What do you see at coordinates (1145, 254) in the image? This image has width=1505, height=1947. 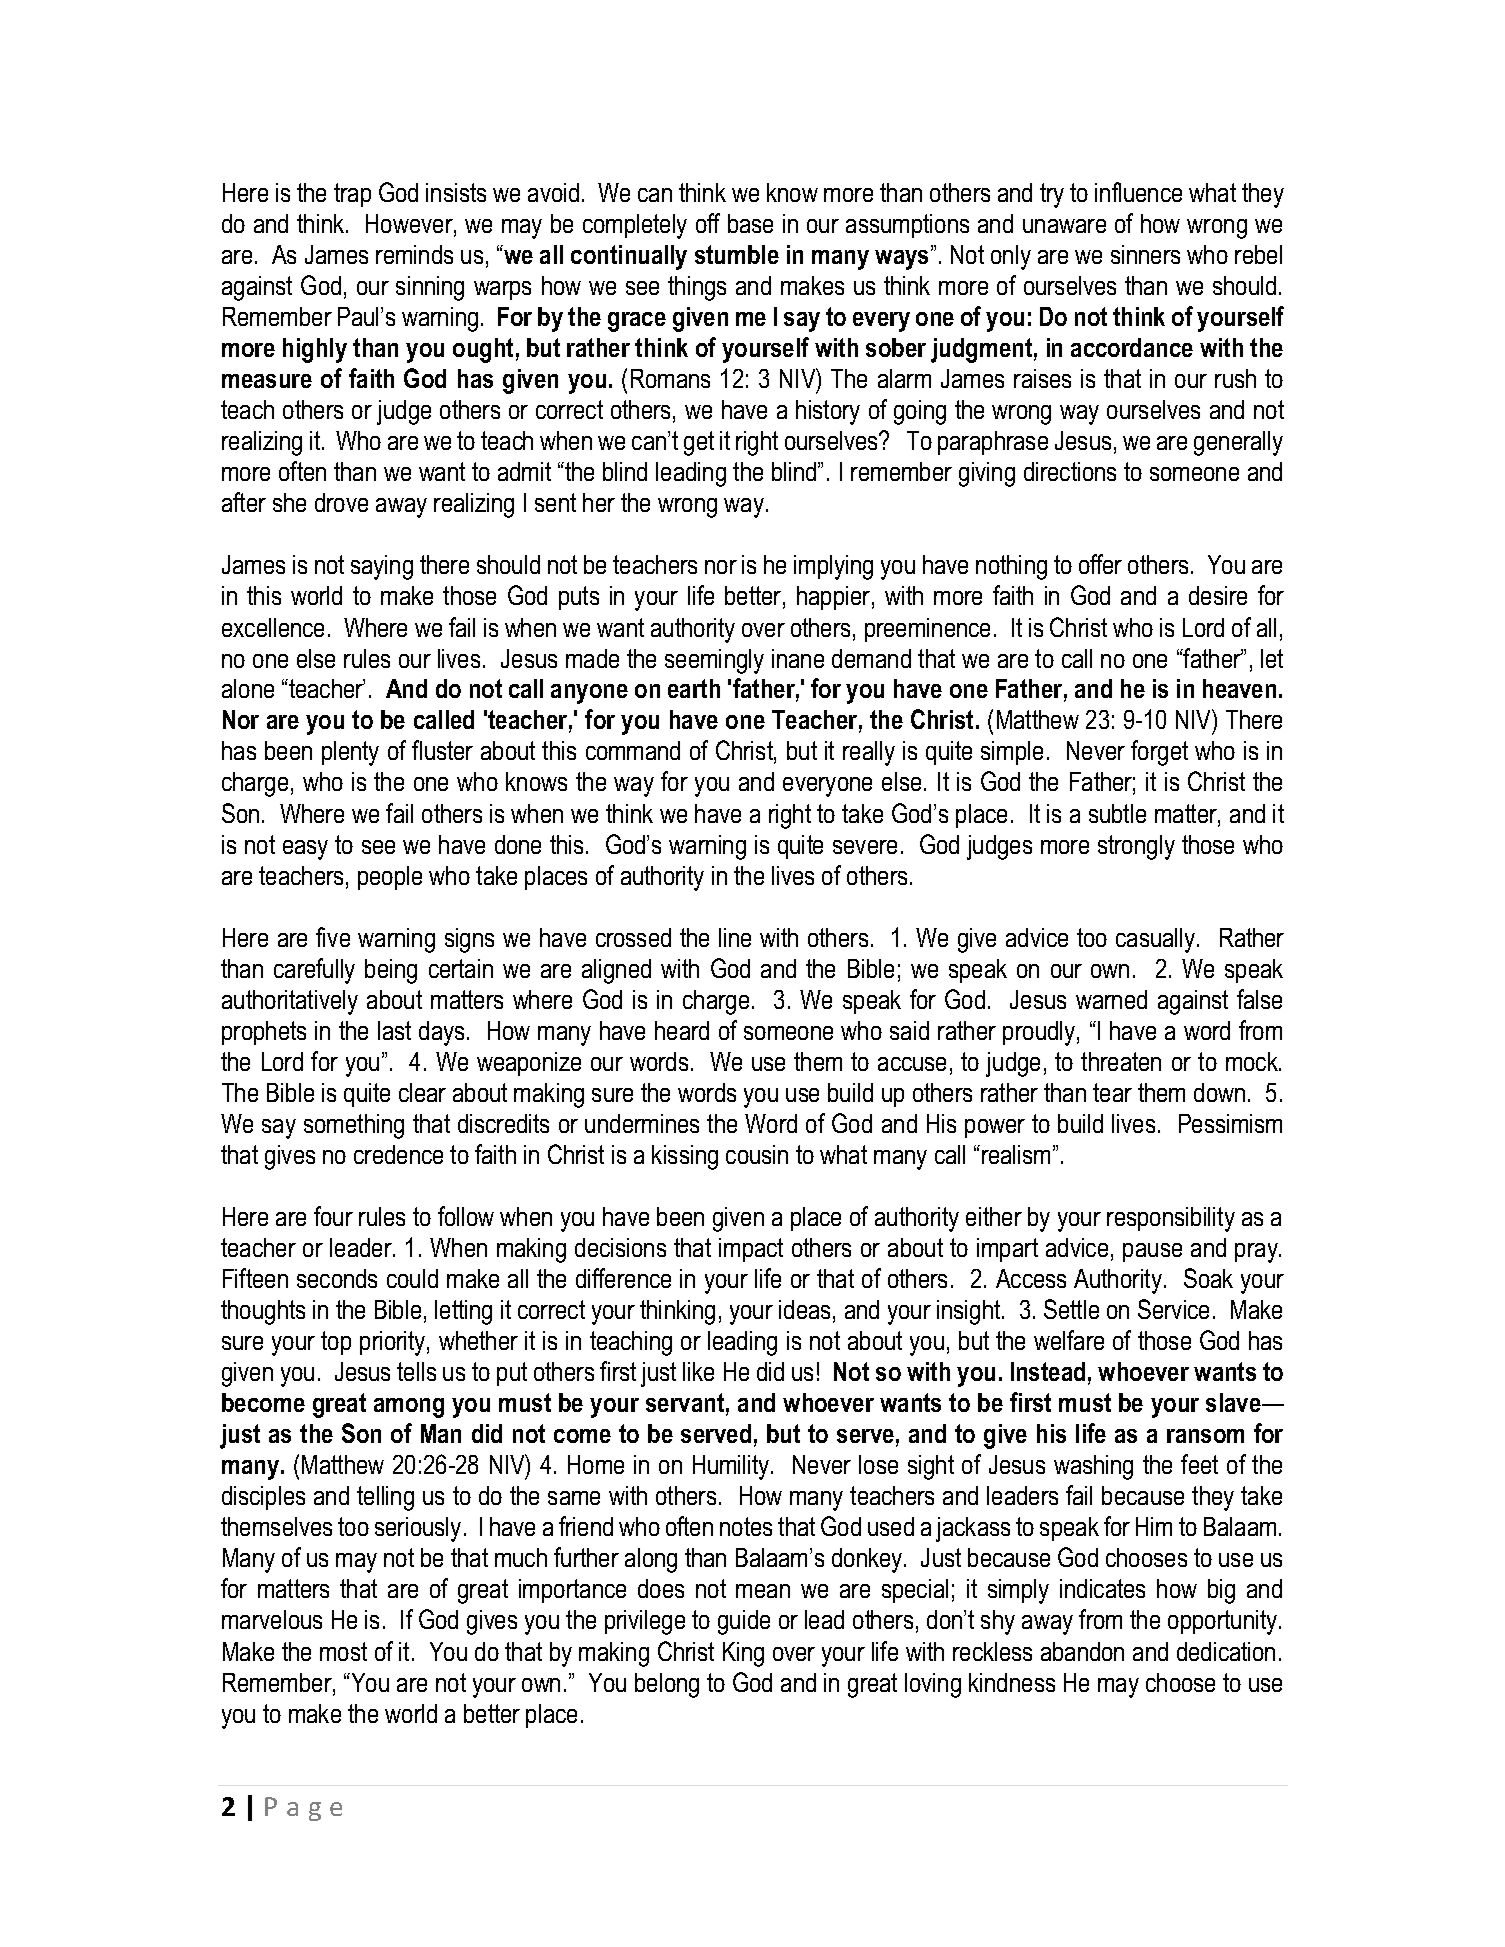 I see `sinners` at bounding box center [1145, 254].
